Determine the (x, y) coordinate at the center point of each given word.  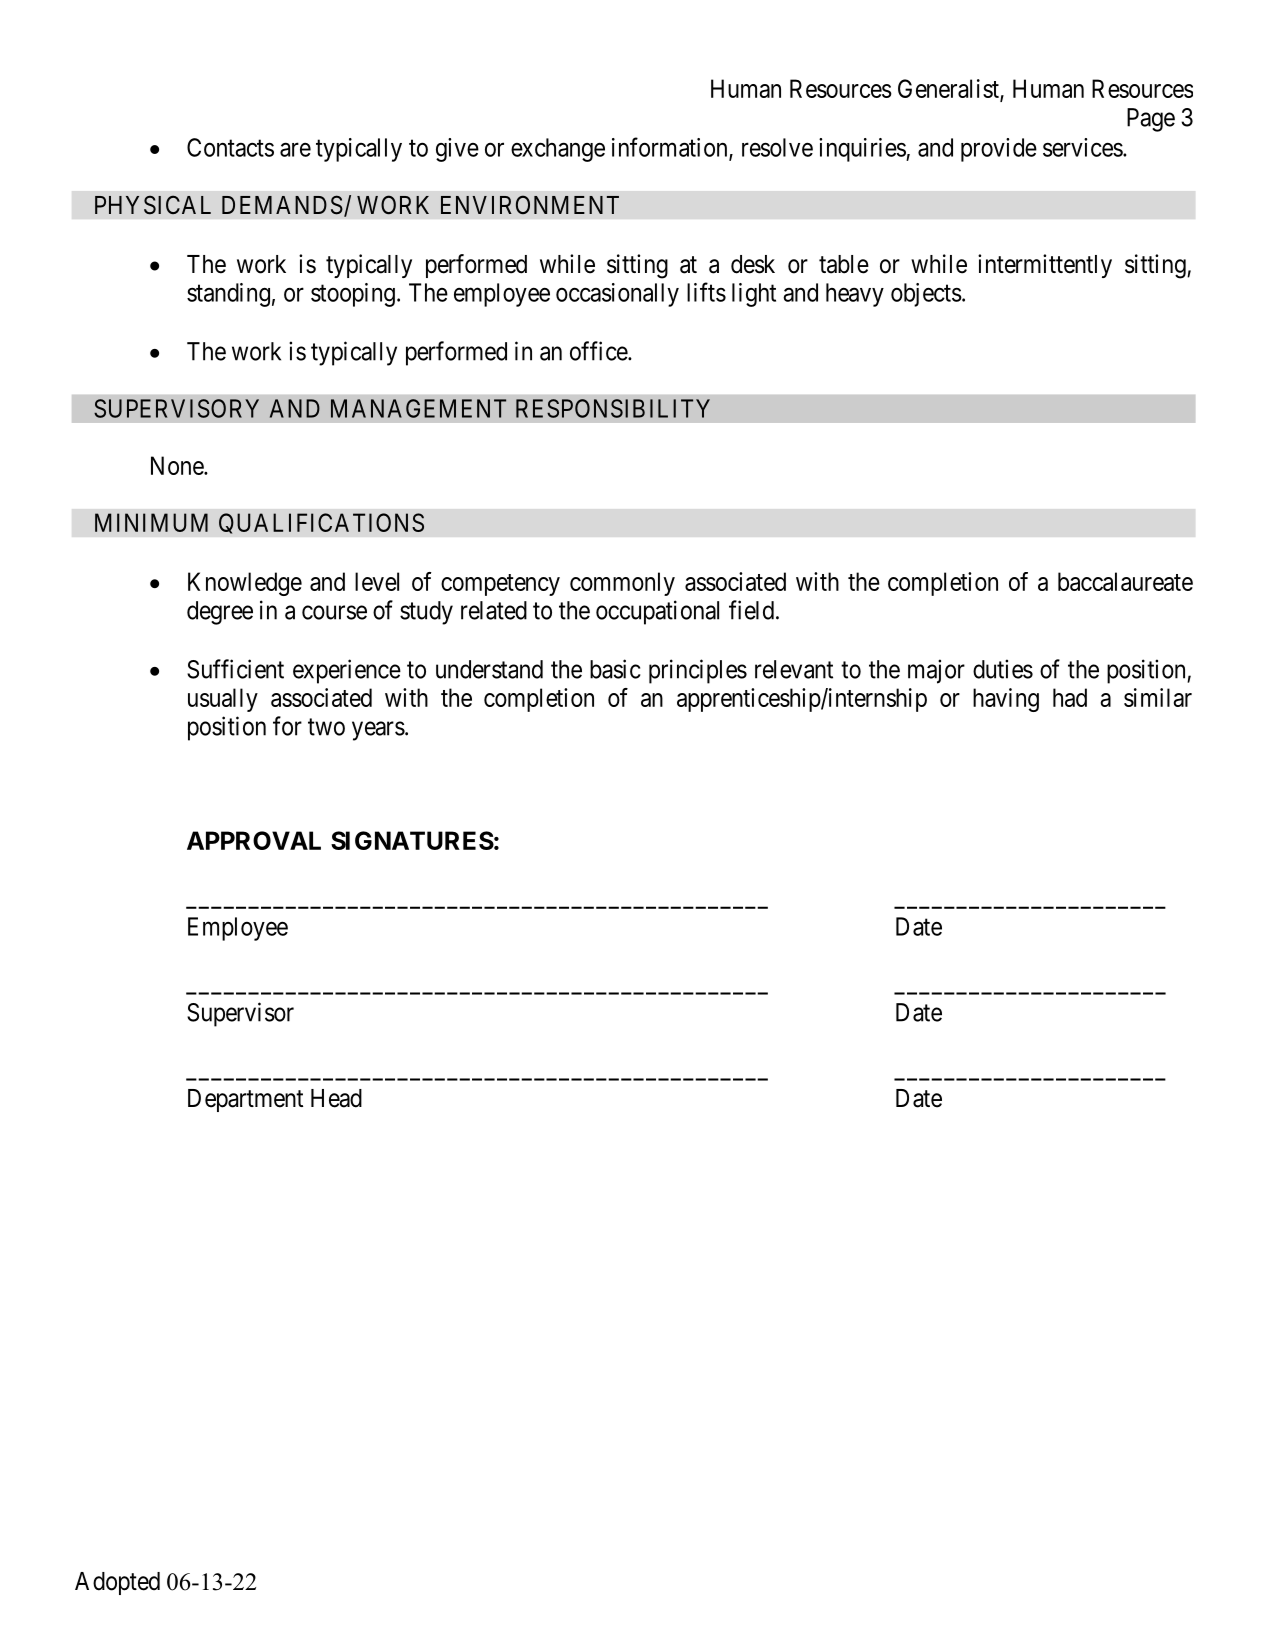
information (671, 148)
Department (245, 1100)
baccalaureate (1125, 581)
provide (999, 150)
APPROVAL (254, 840)
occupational (657, 612)
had (1070, 697)
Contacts (230, 147)
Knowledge (245, 584)
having (1006, 700)
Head (336, 1098)
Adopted (117, 1583)
